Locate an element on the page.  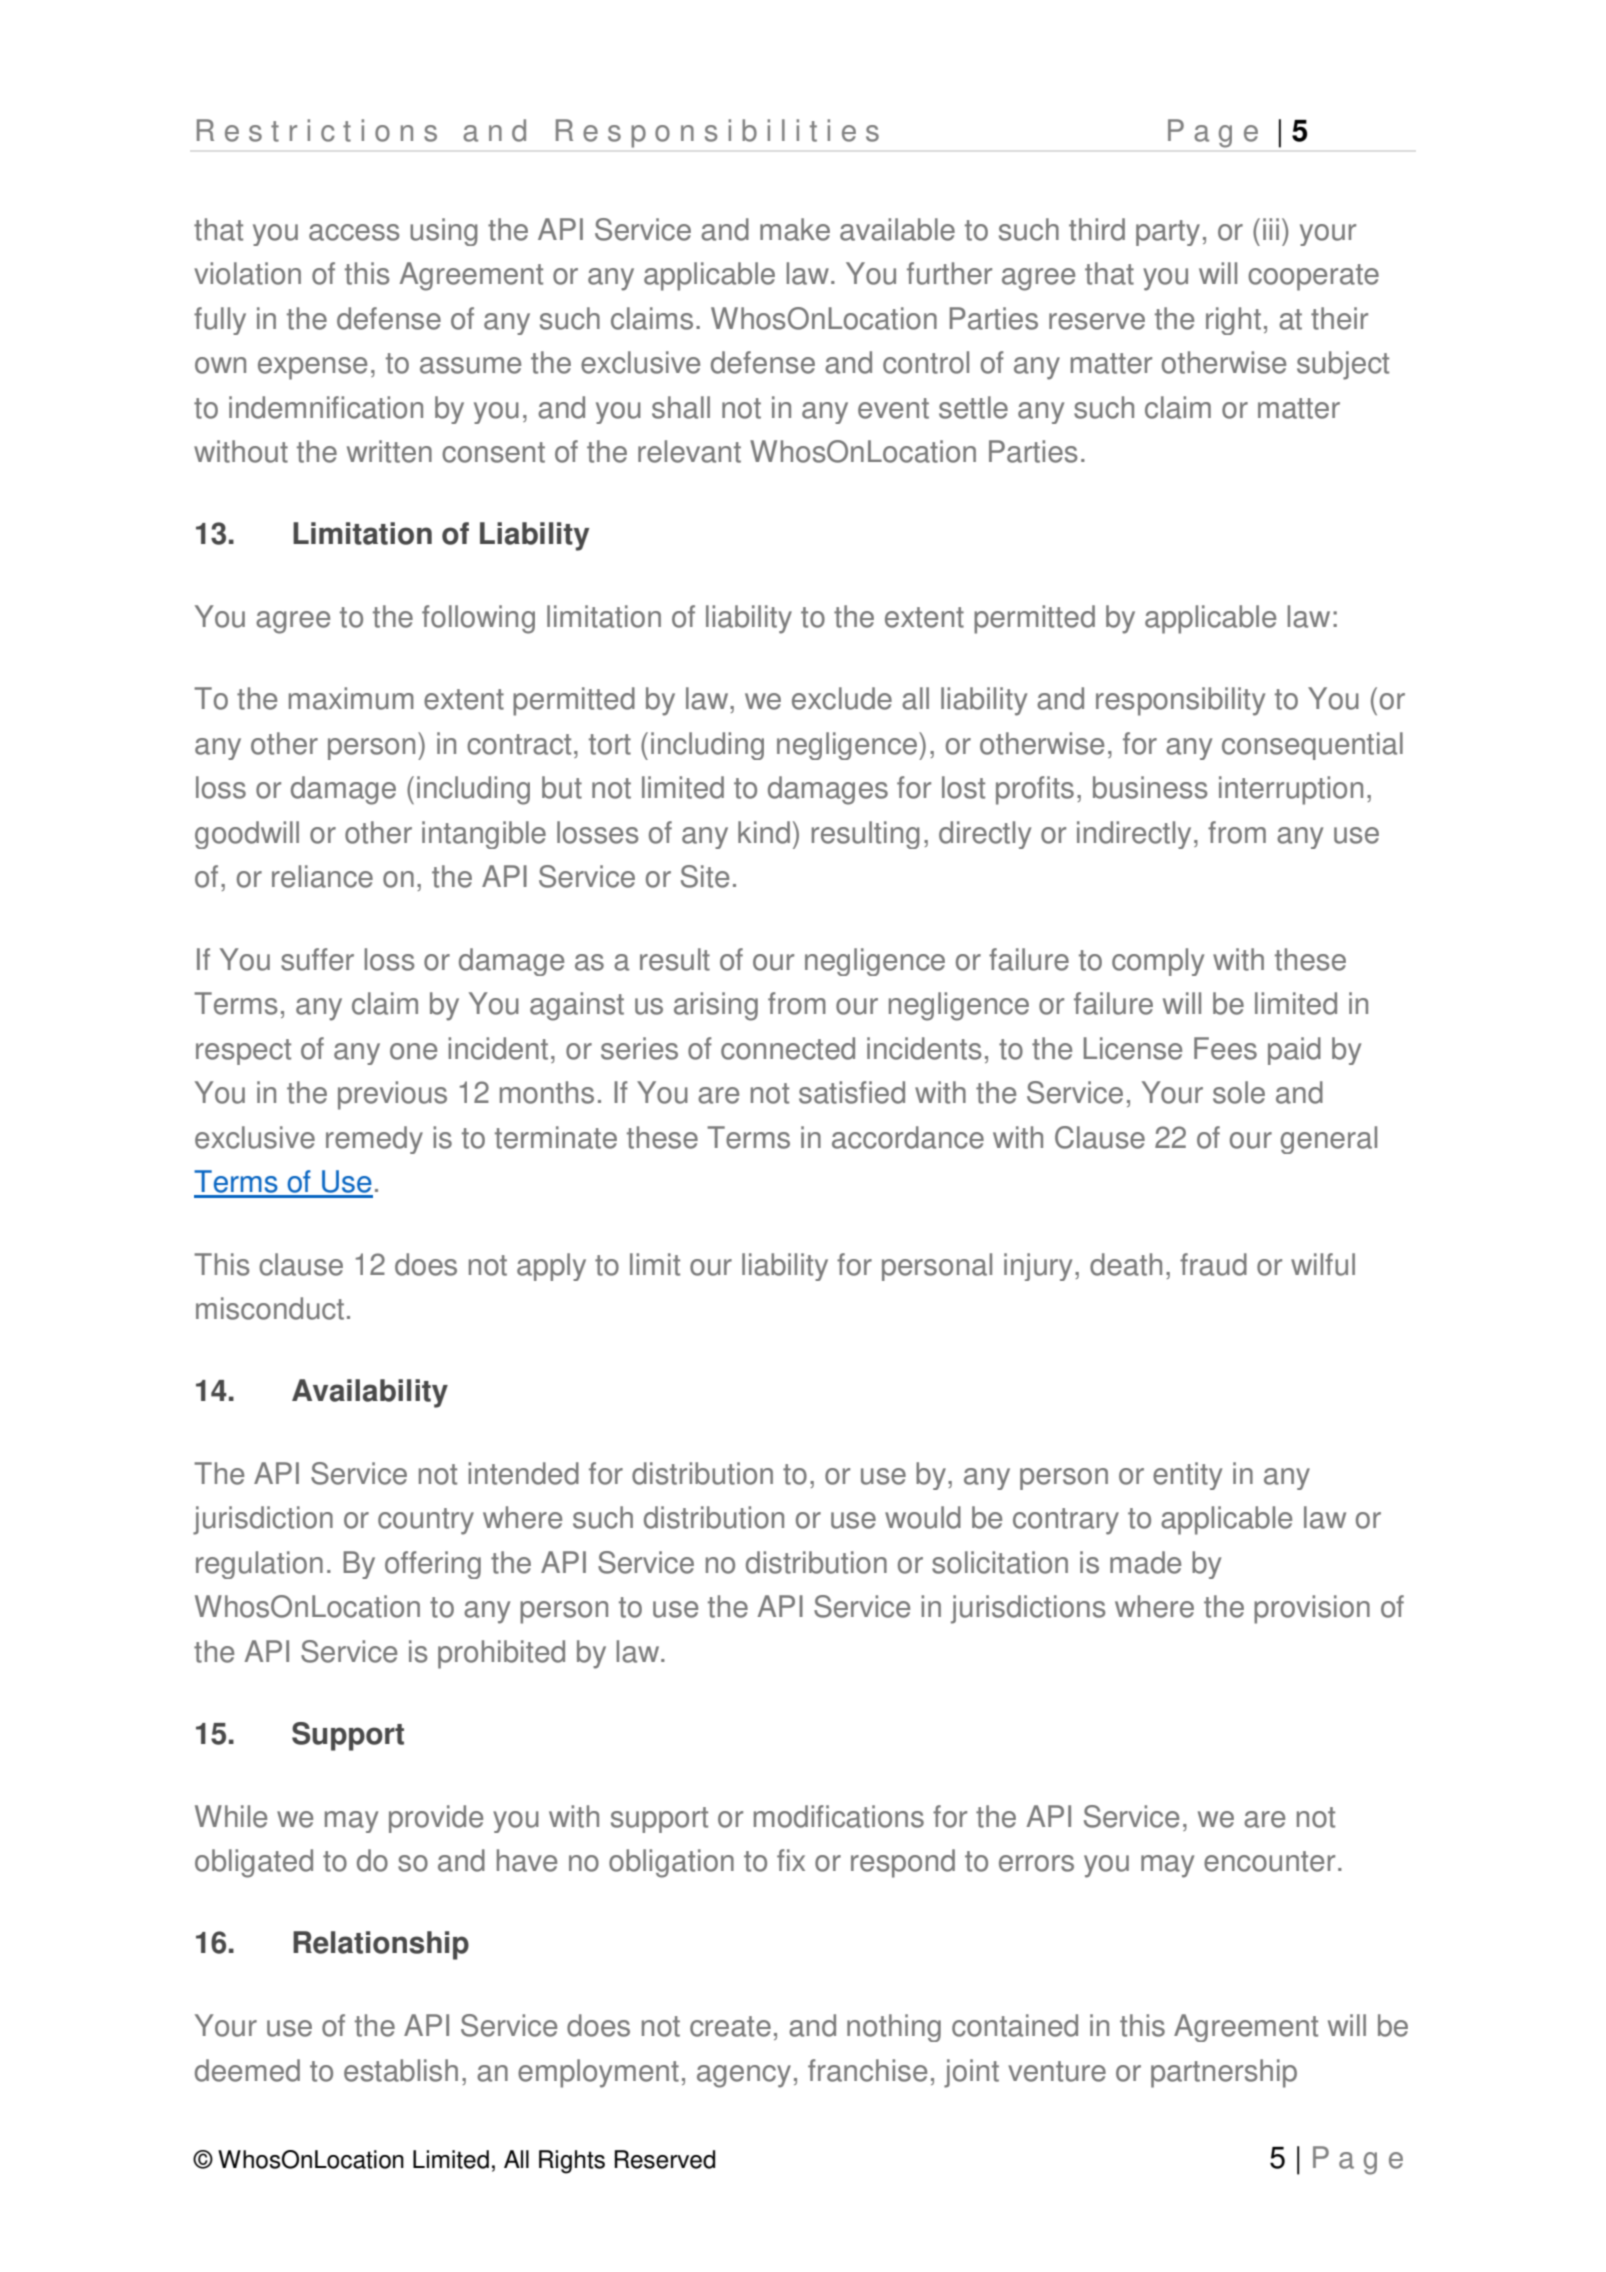
access is located at coordinates (354, 232).
